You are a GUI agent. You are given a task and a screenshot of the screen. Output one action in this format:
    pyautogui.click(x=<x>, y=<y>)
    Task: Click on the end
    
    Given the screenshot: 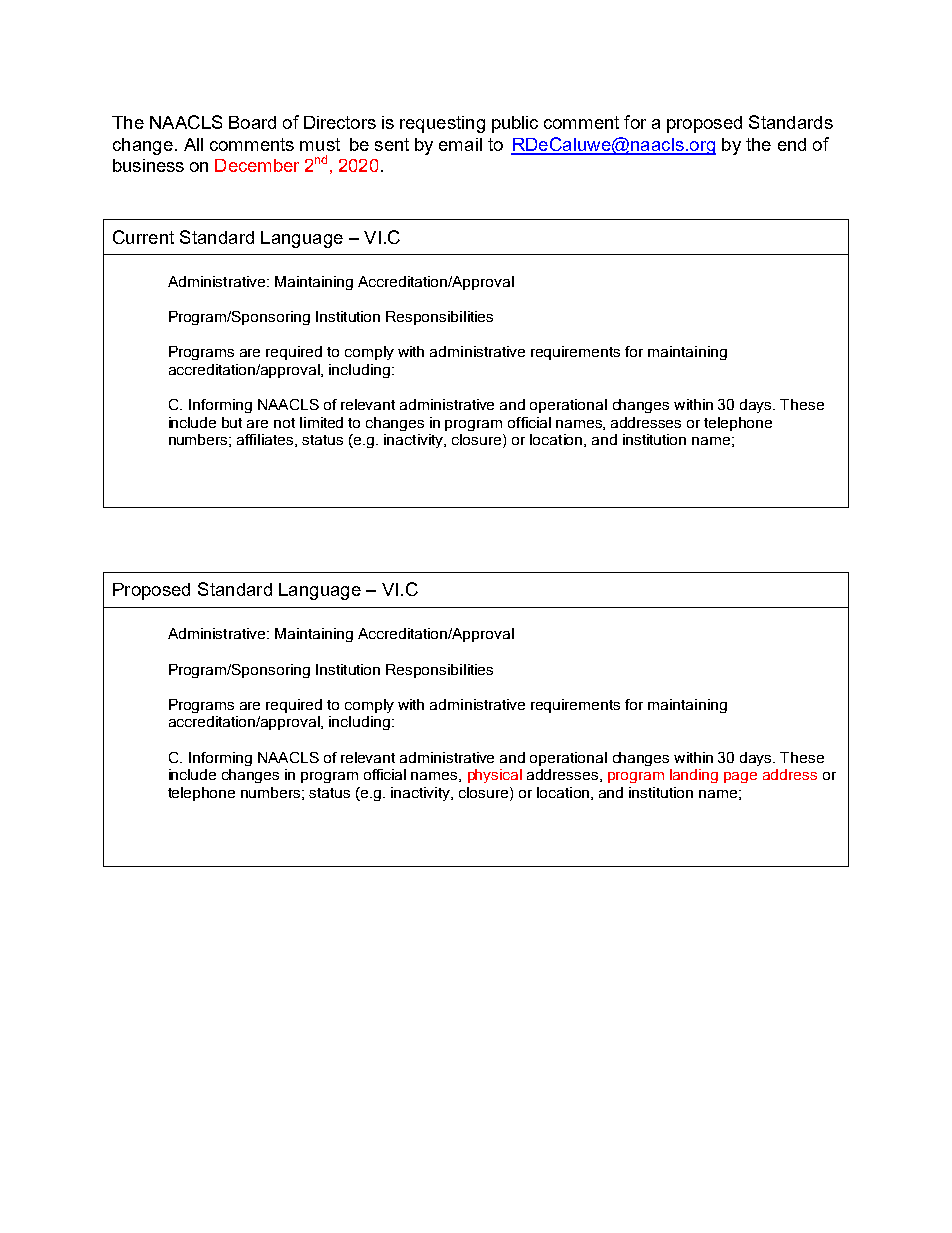 What is the action you would take?
    pyautogui.click(x=792, y=144)
